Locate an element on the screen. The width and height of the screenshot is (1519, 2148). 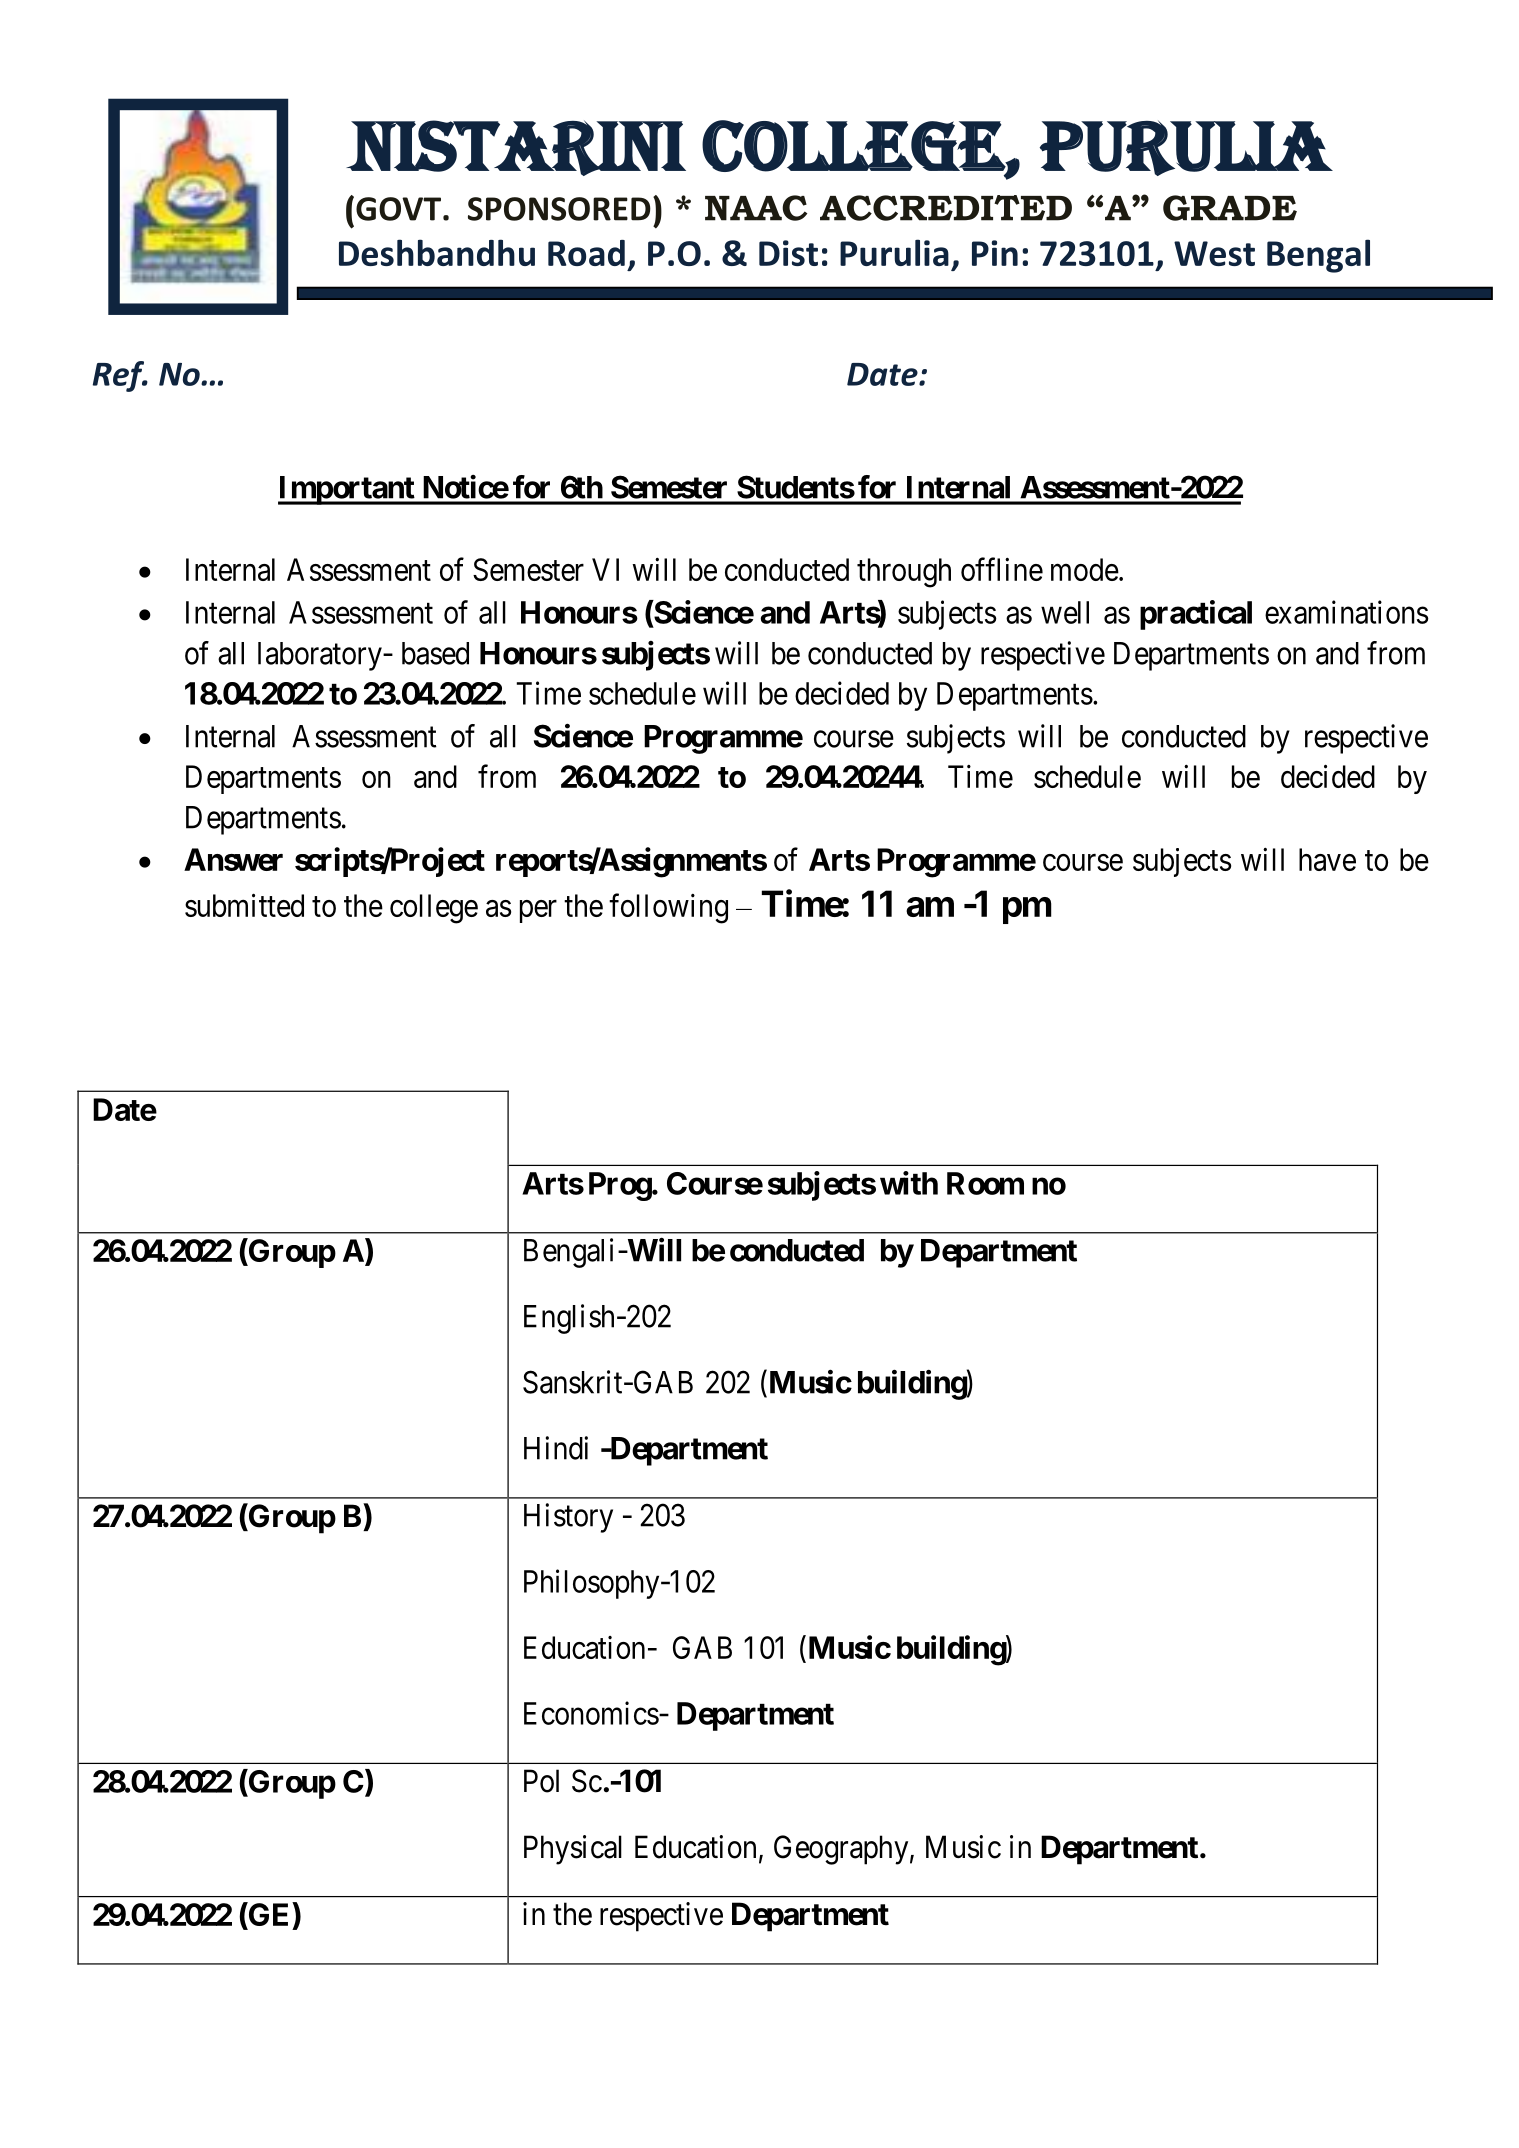
submitted is located at coordinates (244, 905).
